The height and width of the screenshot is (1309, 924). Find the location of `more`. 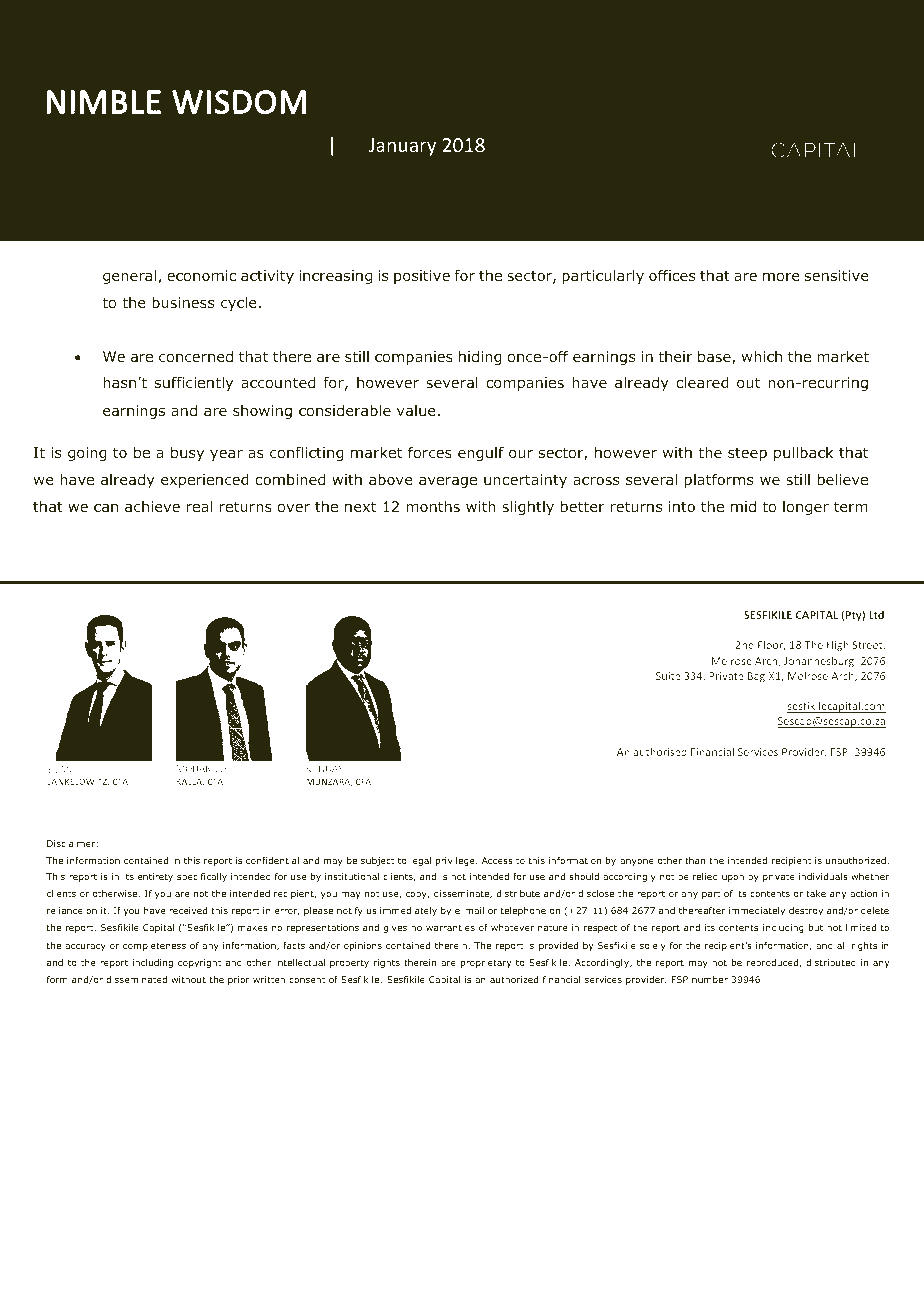

more is located at coordinates (781, 276).
